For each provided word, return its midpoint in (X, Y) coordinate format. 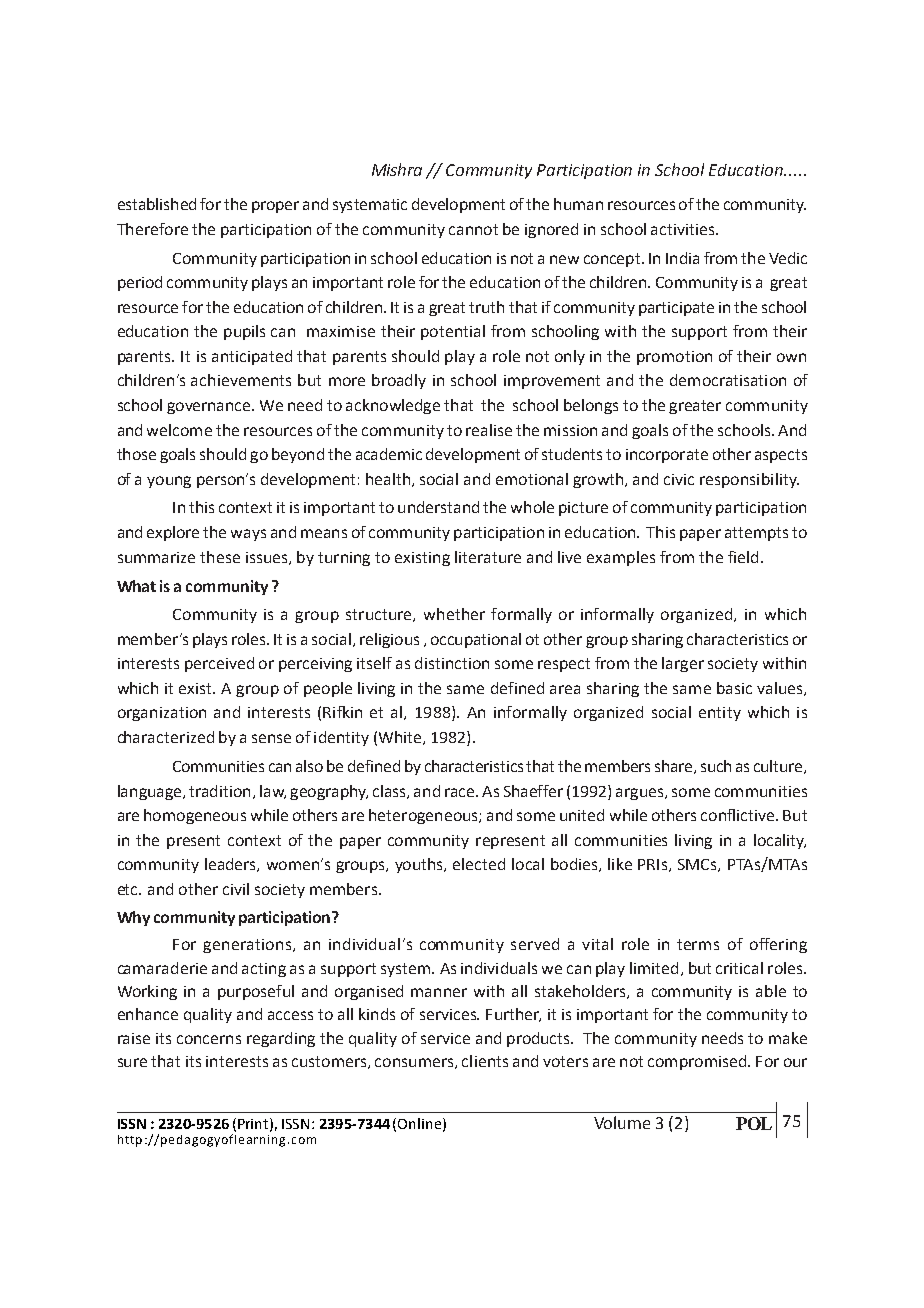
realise (489, 430)
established (157, 204)
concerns (209, 1039)
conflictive (739, 815)
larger (683, 664)
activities (684, 229)
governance (210, 408)
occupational (476, 640)
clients (485, 1061)
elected (479, 864)
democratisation (728, 380)
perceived (219, 664)
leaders (231, 865)
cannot (473, 229)
